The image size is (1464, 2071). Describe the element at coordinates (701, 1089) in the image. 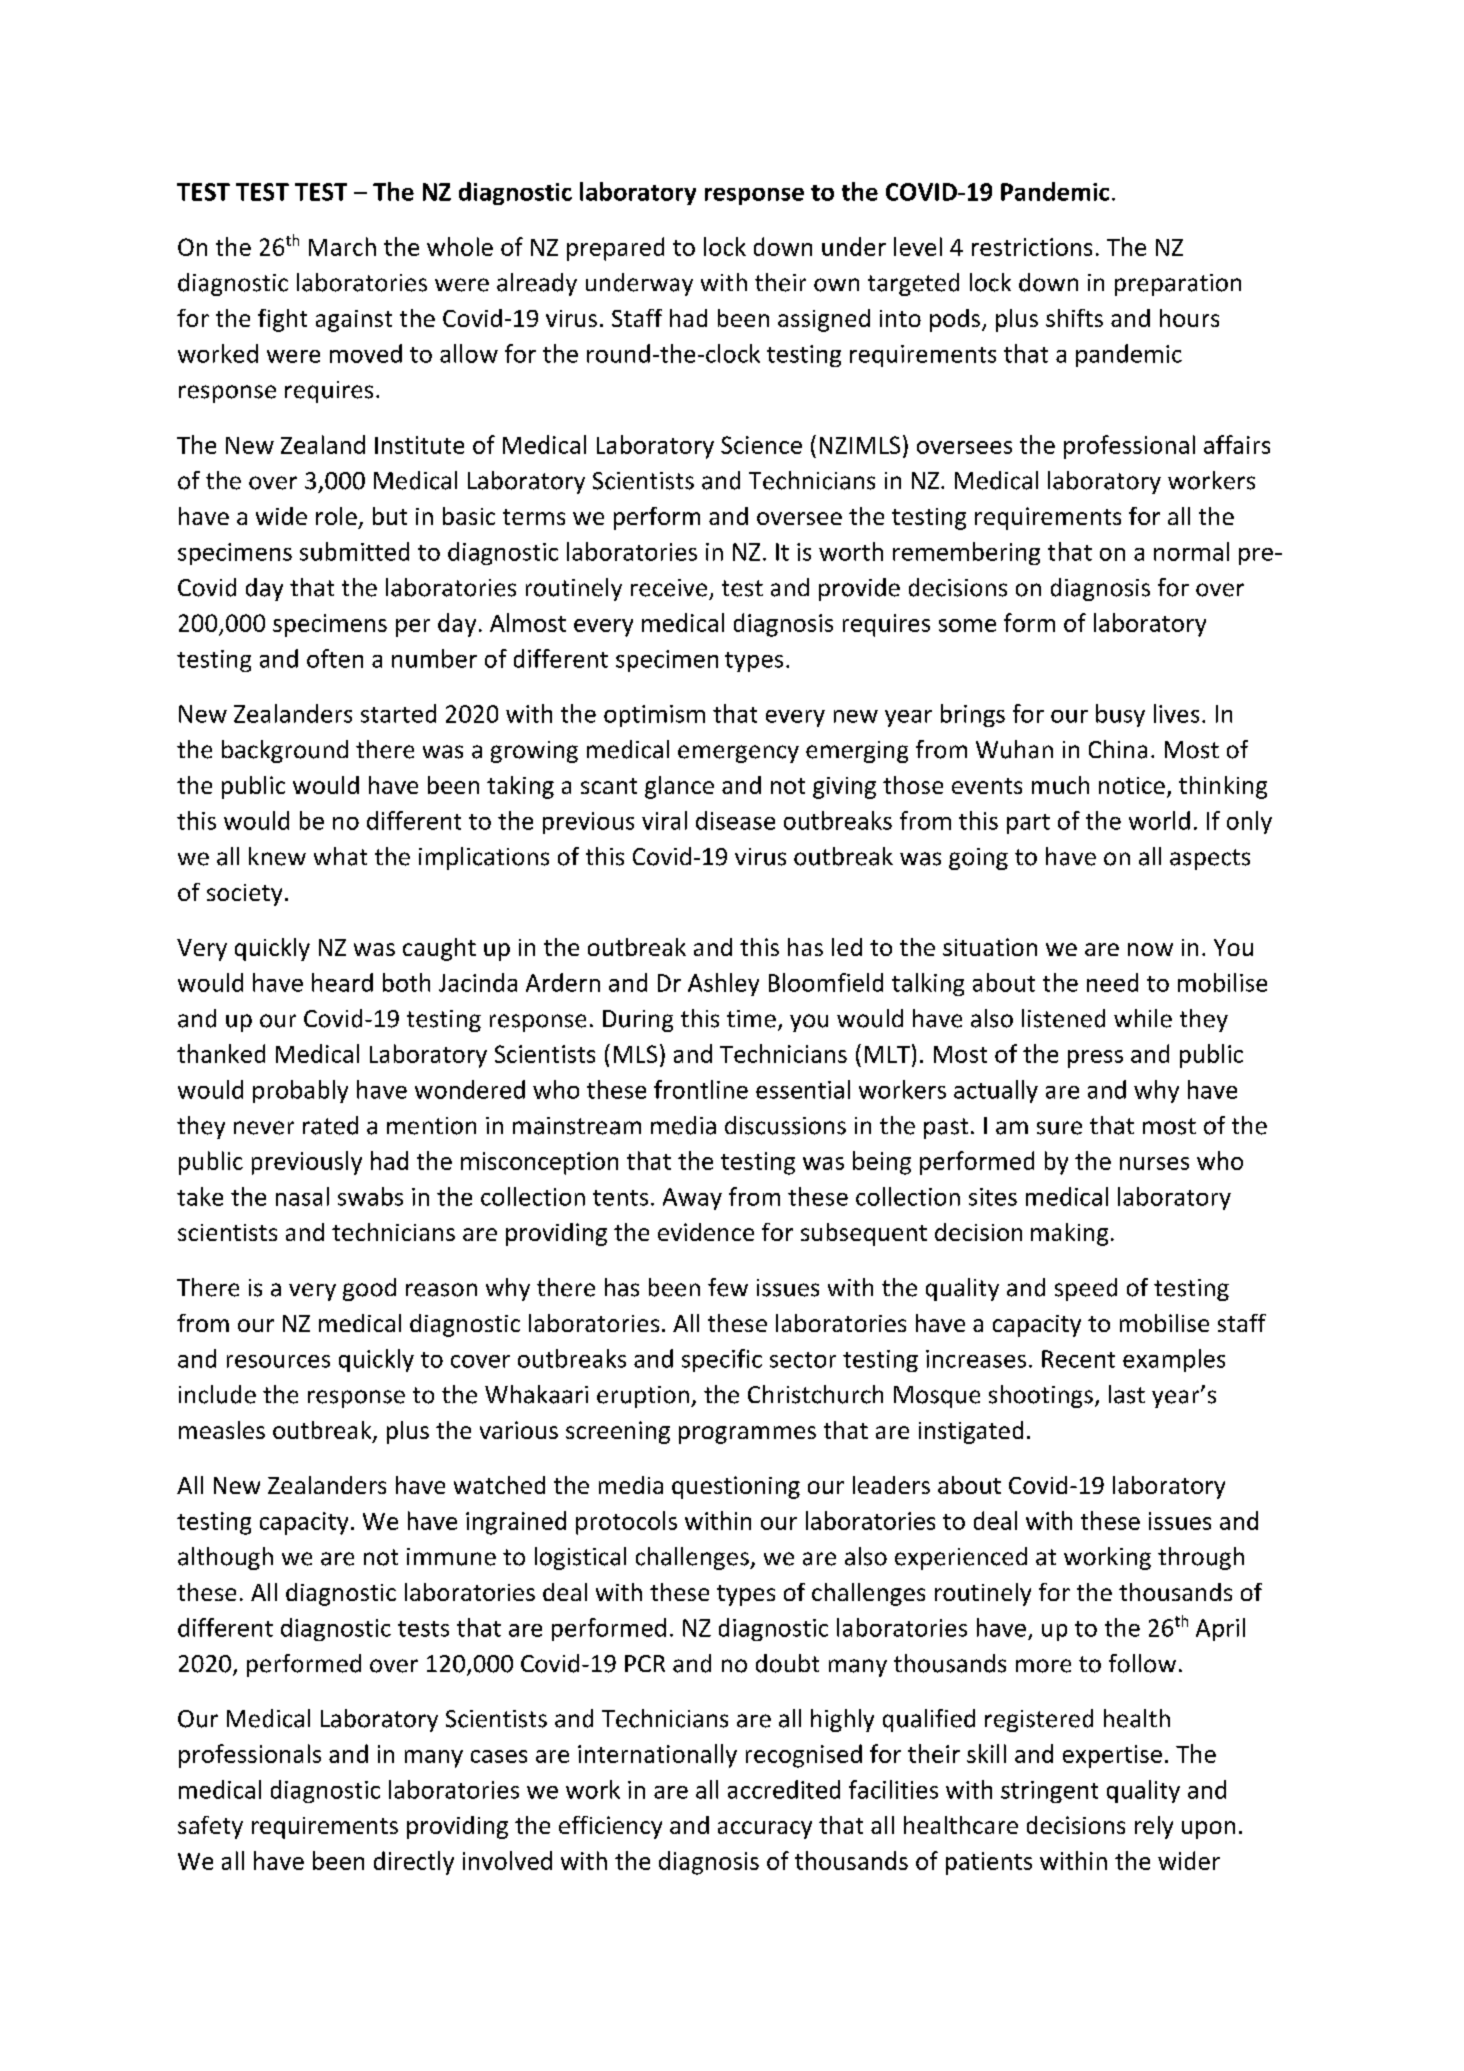

I see `frontline` at that location.
